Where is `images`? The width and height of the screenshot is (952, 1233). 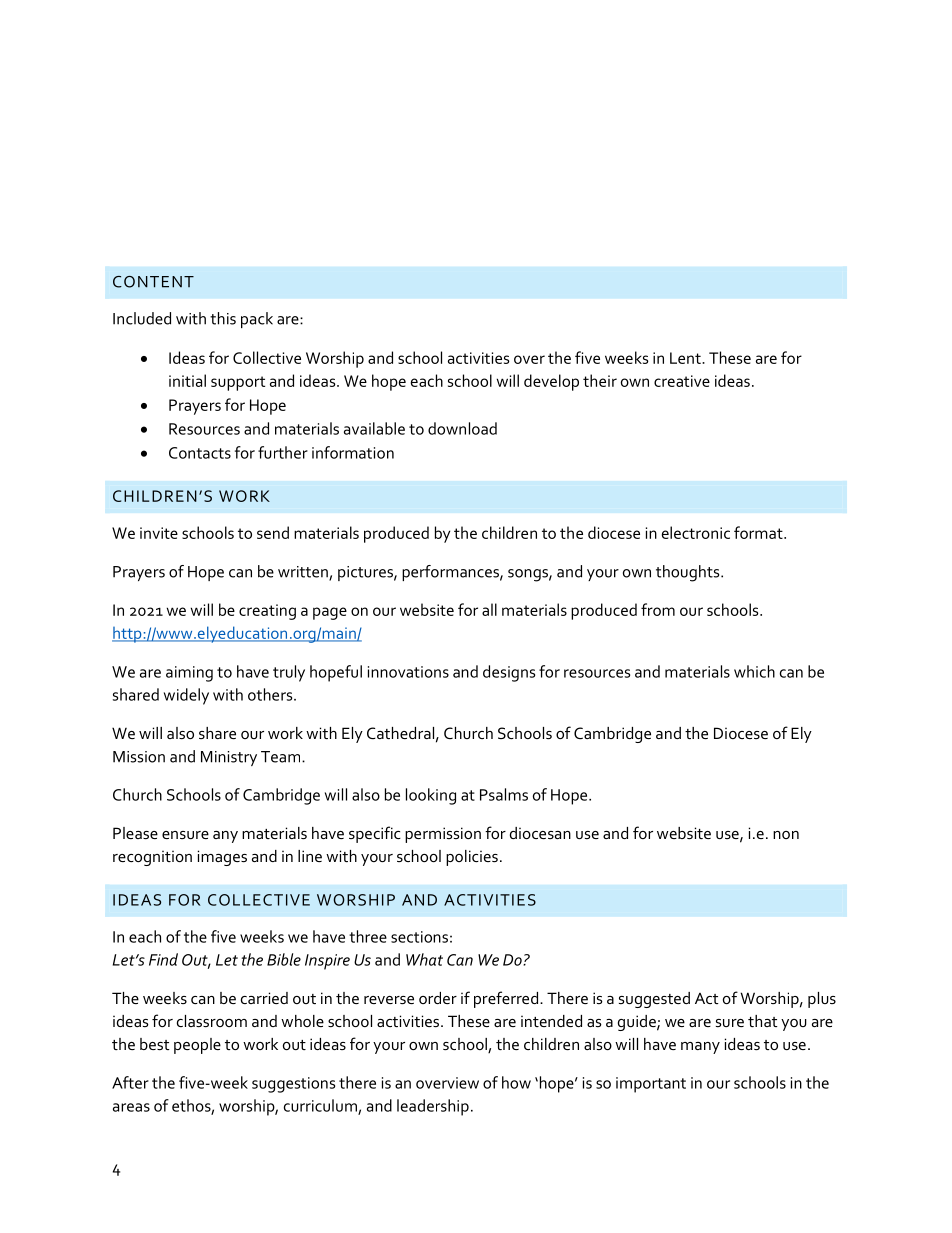 images is located at coordinates (222, 858).
